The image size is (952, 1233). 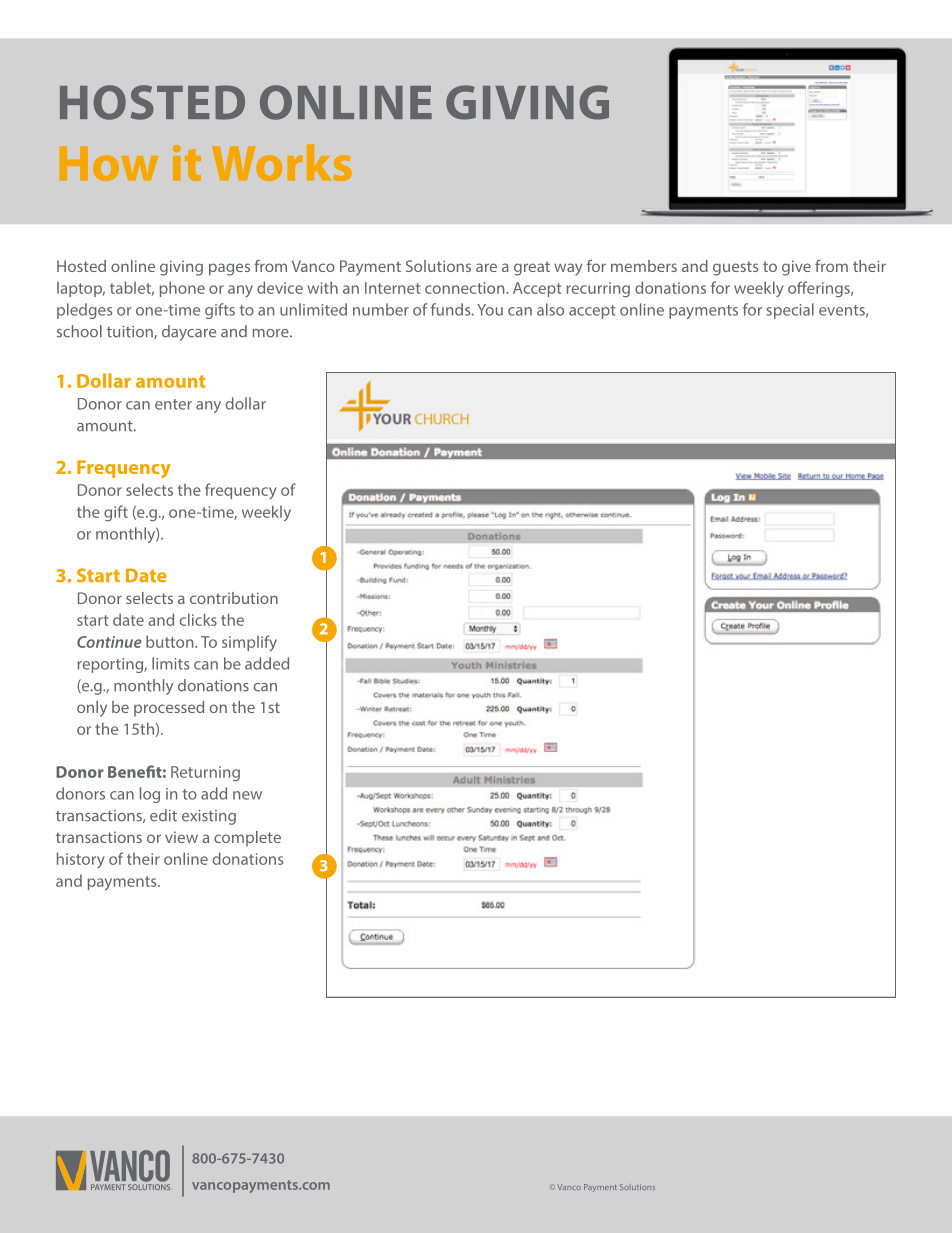 What do you see at coordinates (735, 268) in the page?
I see `guests` at bounding box center [735, 268].
